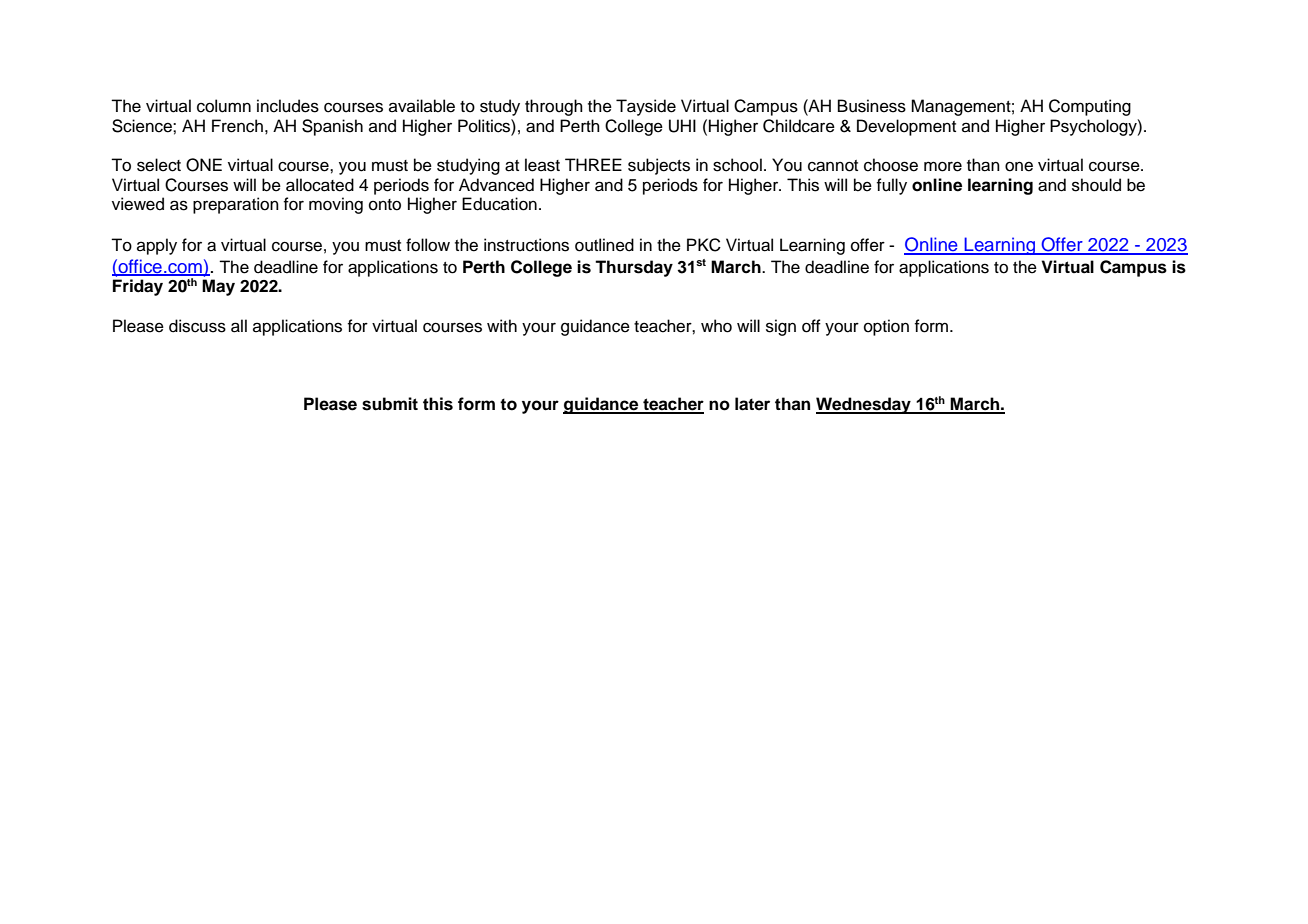 This screenshot has height=924, width=1308. What do you see at coordinates (390, 404) in the screenshot?
I see `submit` at bounding box center [390, 404].
